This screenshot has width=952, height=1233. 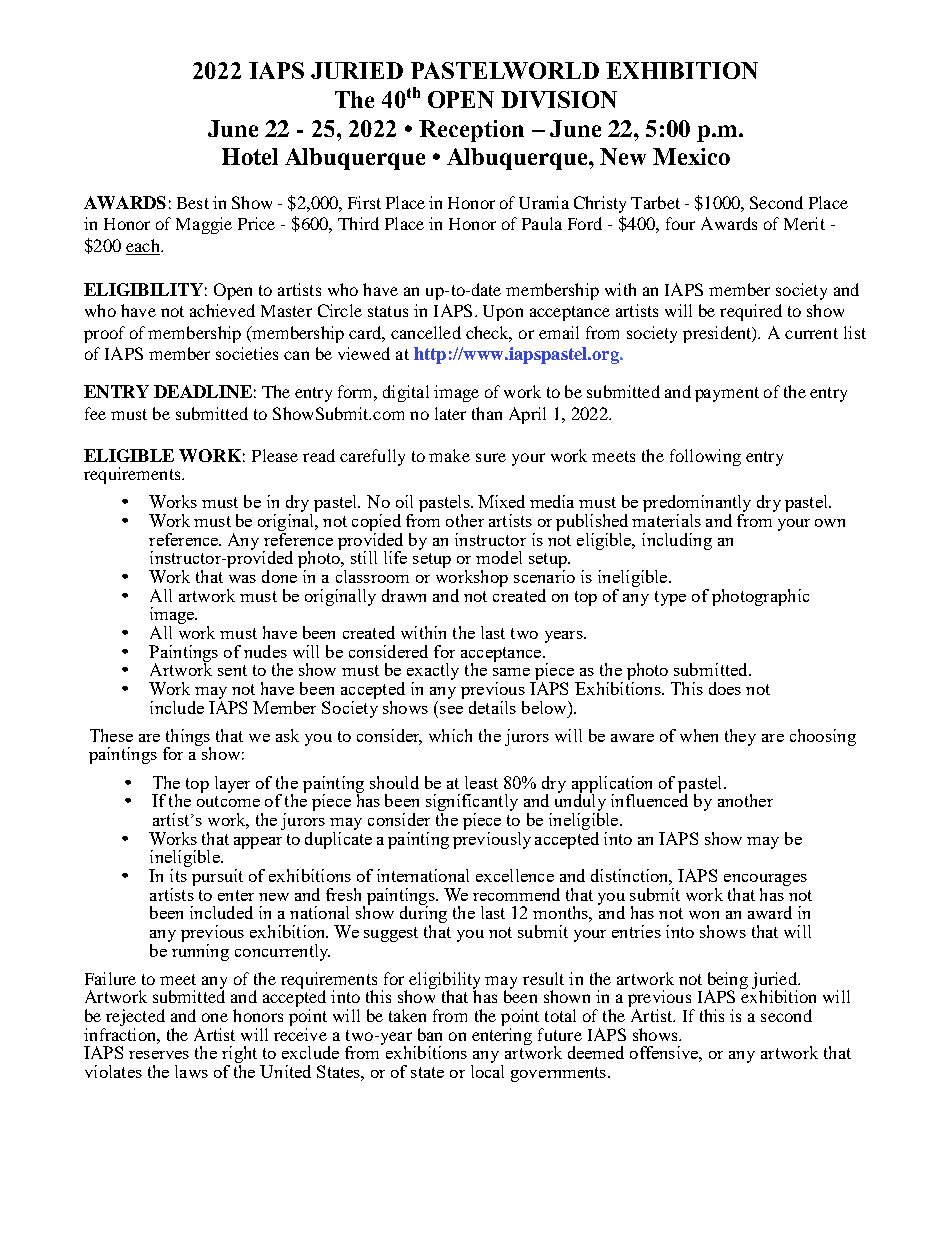 What do you see at coordinates (203, 391) in the screenshot?
I see `DEADLINE` at bounding box center [203, 391].
